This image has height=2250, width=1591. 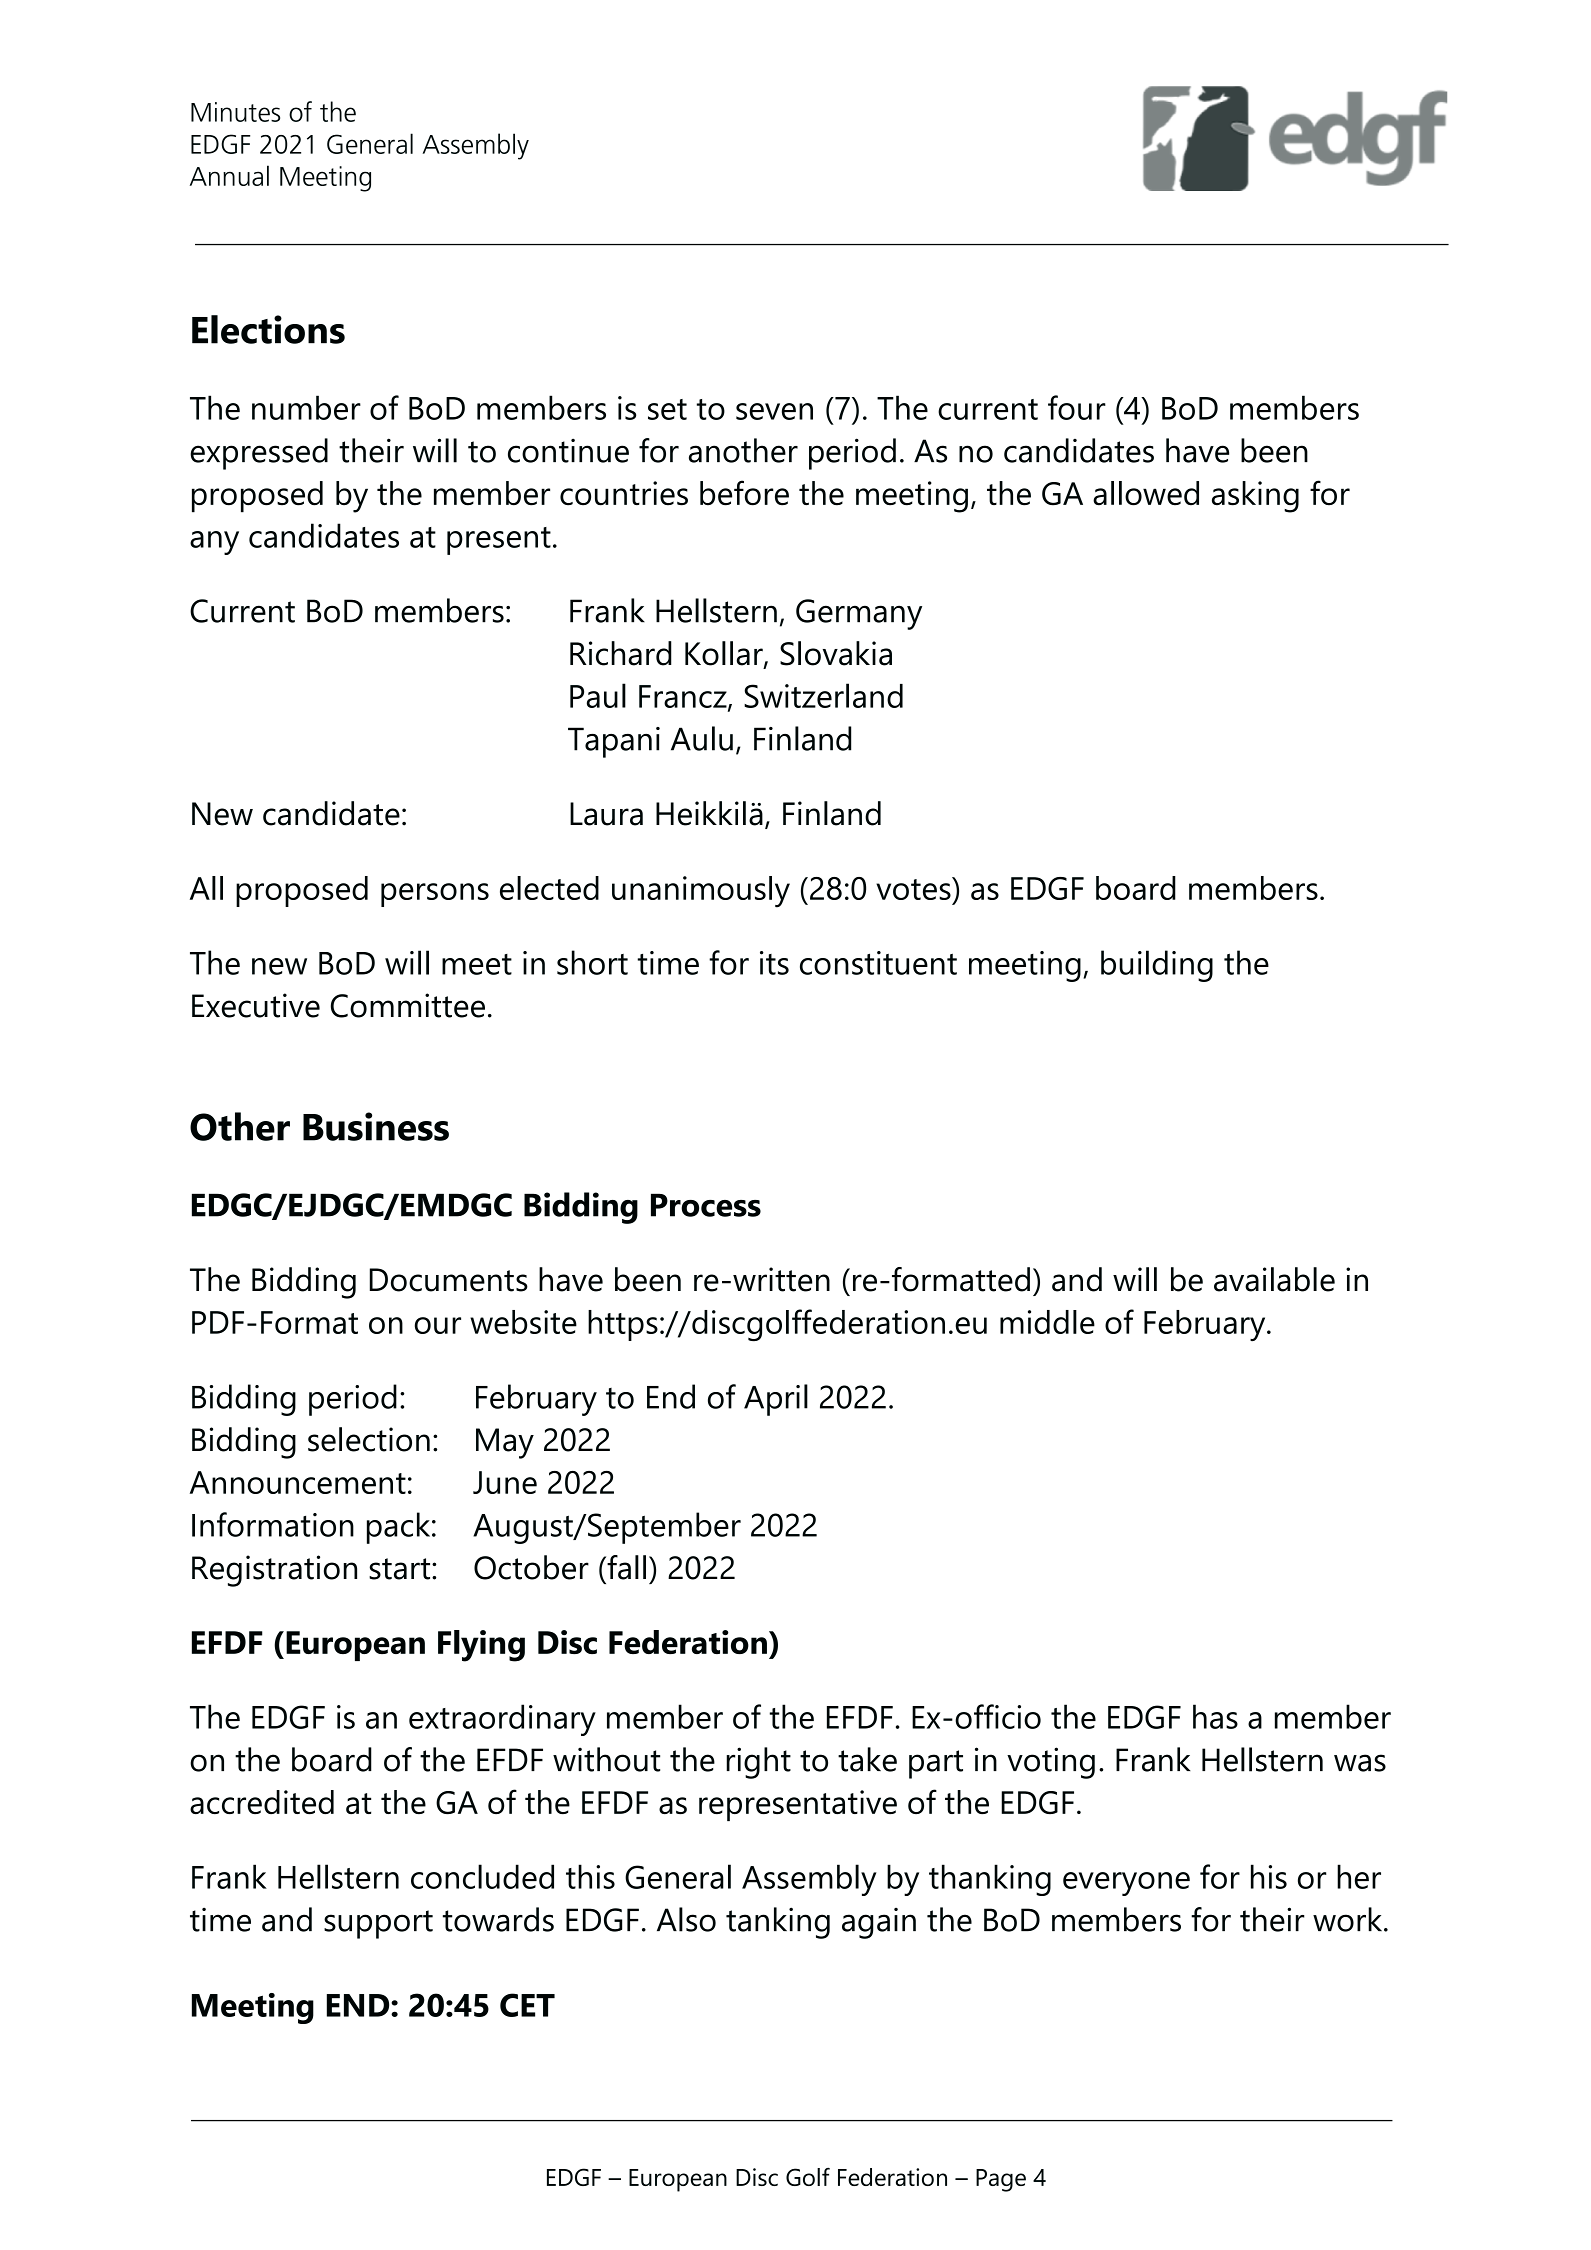 What do you see at coordinates (1077, 407) in the image?
I see `four` at bounding box center [1077, 407].
